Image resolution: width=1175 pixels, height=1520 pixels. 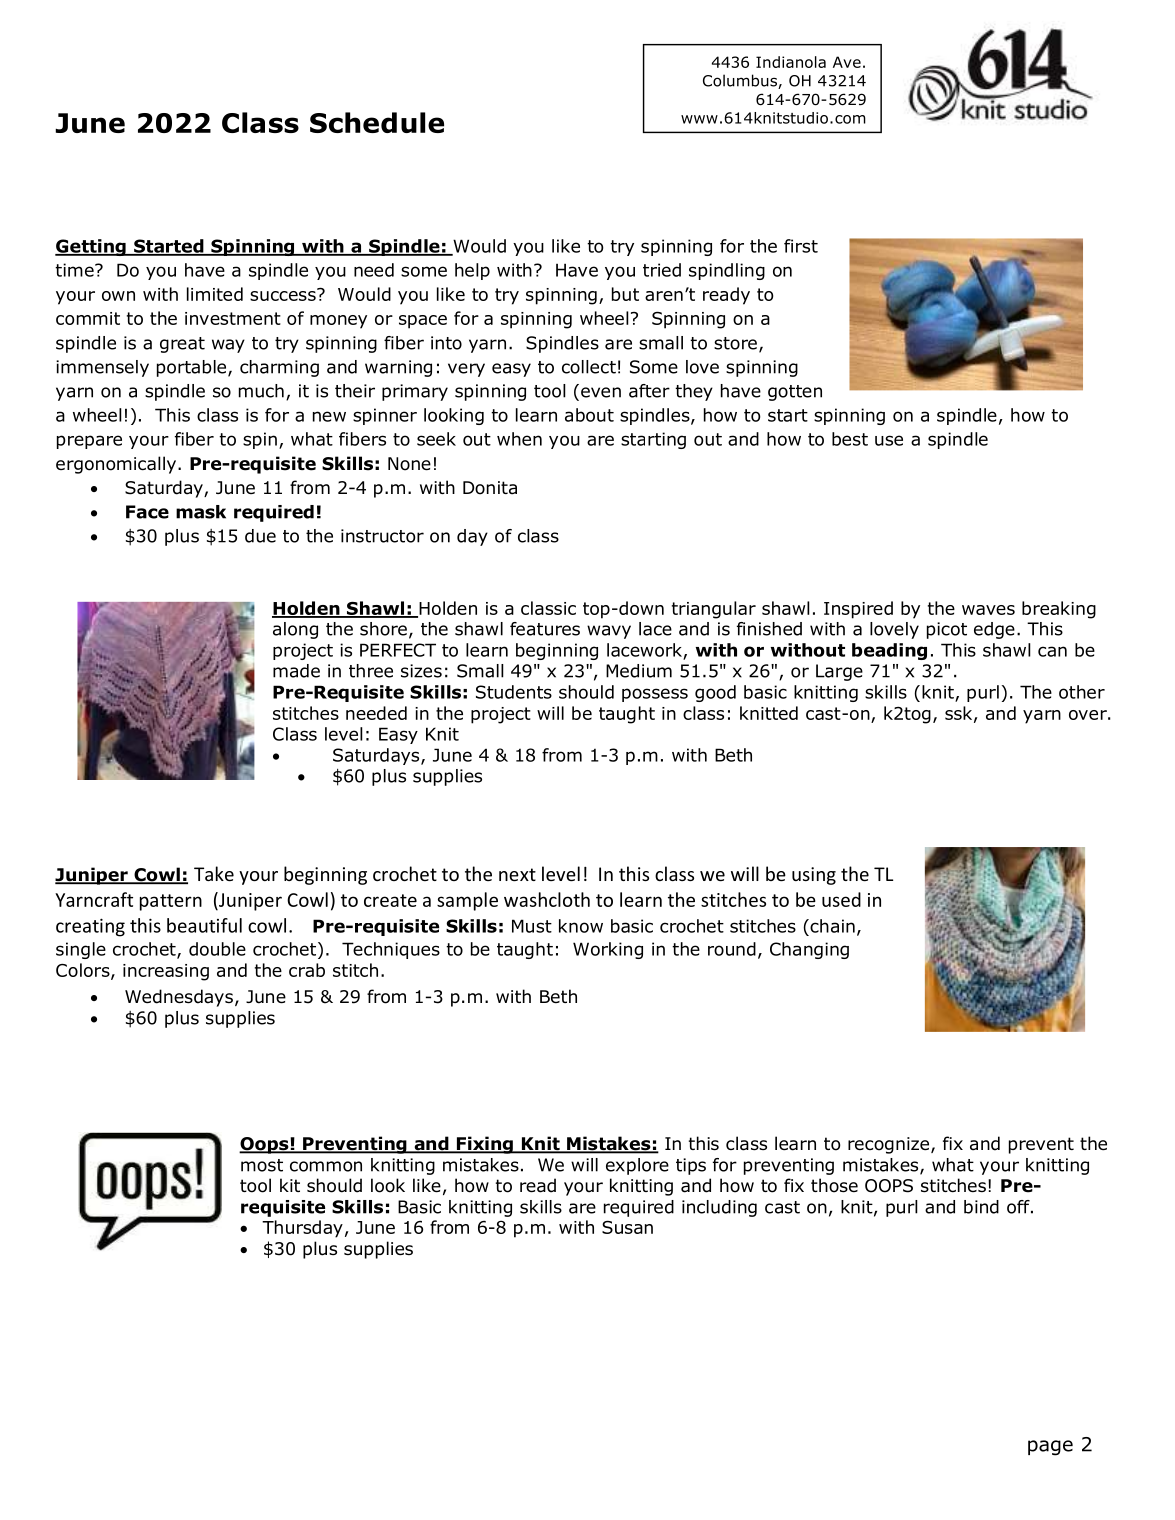 I want to click on other, so click(x=1082, y=692).
